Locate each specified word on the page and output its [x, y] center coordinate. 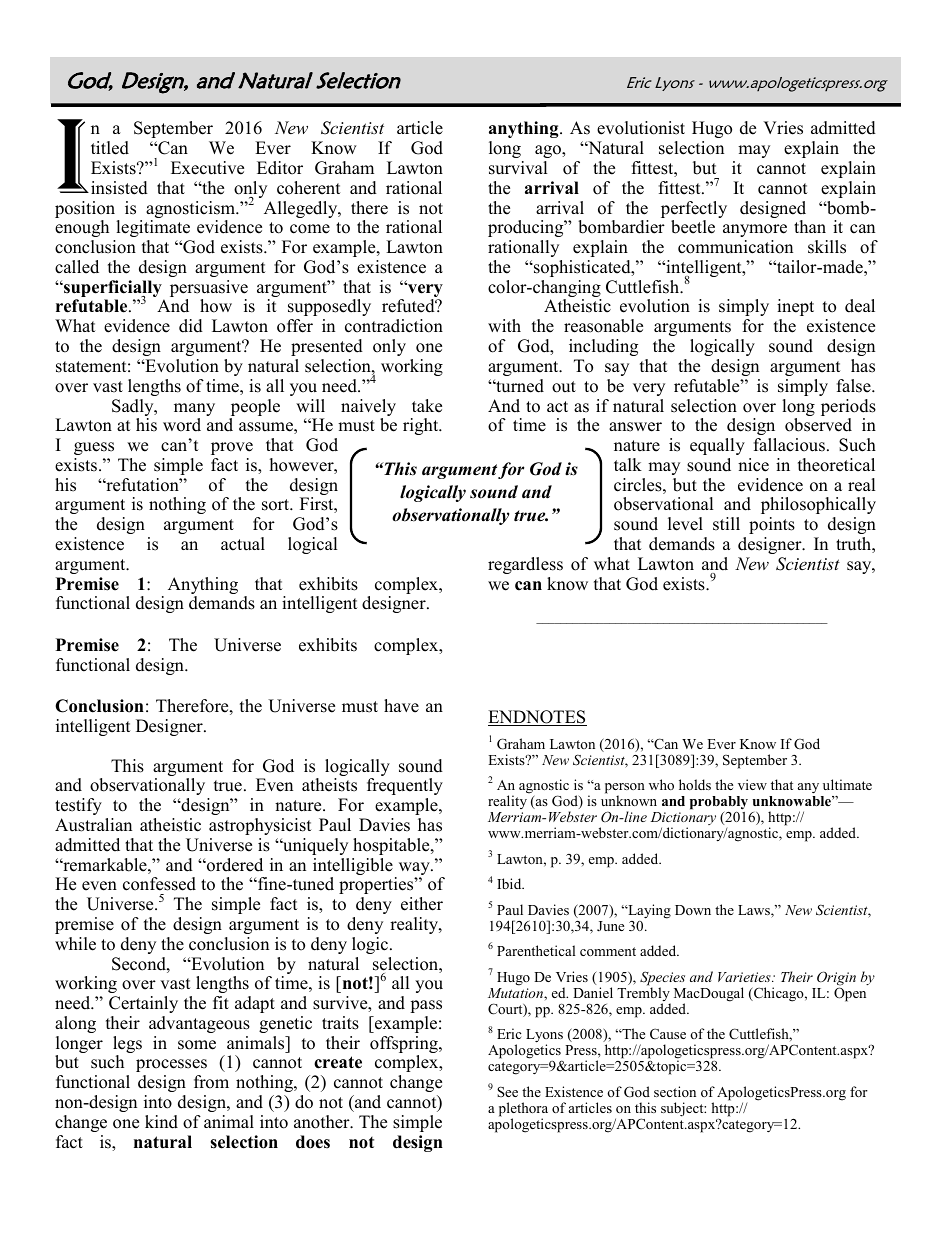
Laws [755, 911]
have [401, 706]
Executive [207, 168]
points [772, 525]
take [427, 406]
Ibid [510, 883]
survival [518, 168]
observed [818, 425]
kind [161, 1122]
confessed [159, 884]
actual [243, 544]
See [507, 1091]
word [182, 425]
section [675, 1091]
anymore [755, 230]
